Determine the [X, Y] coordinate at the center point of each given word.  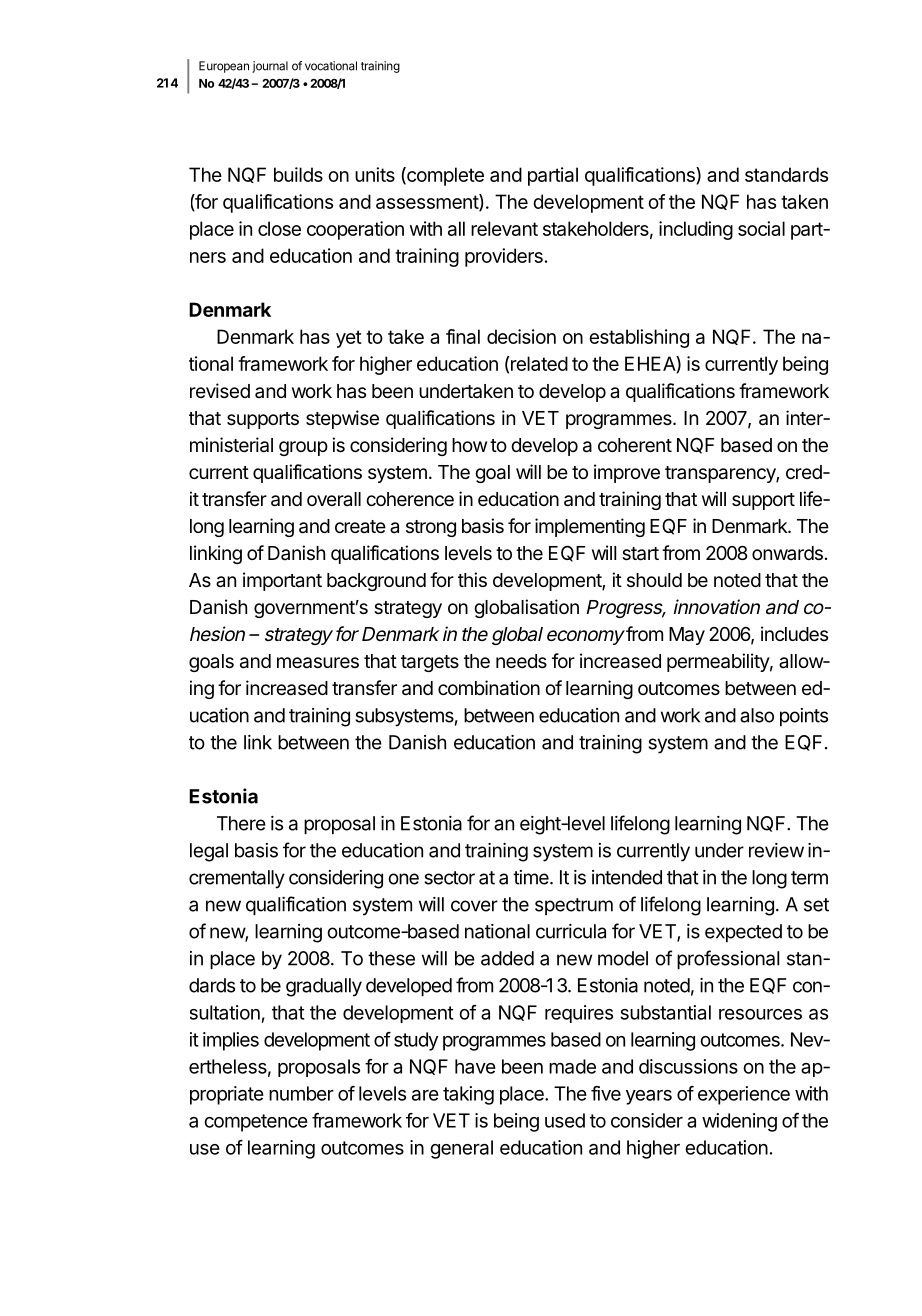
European [224, 67]
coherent [635, 445]
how [469, 445]
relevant [504, 228]
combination [489, 688]
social [761, 228]
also [757, 715]
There [241, 823]
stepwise [342, 419]
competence [256, 1123]
